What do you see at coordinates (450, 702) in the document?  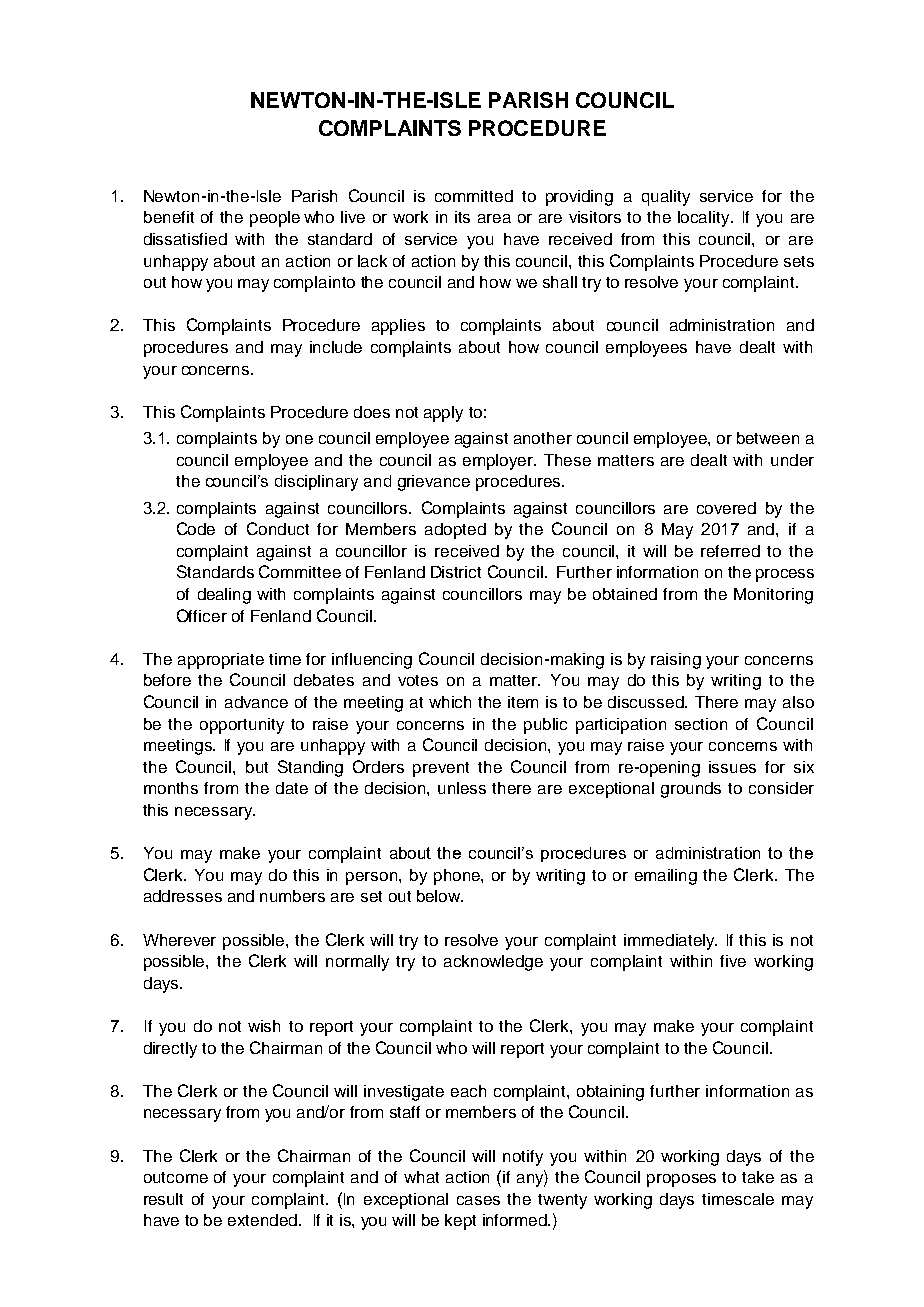 I see `which` at bounding box center [450, 702].
